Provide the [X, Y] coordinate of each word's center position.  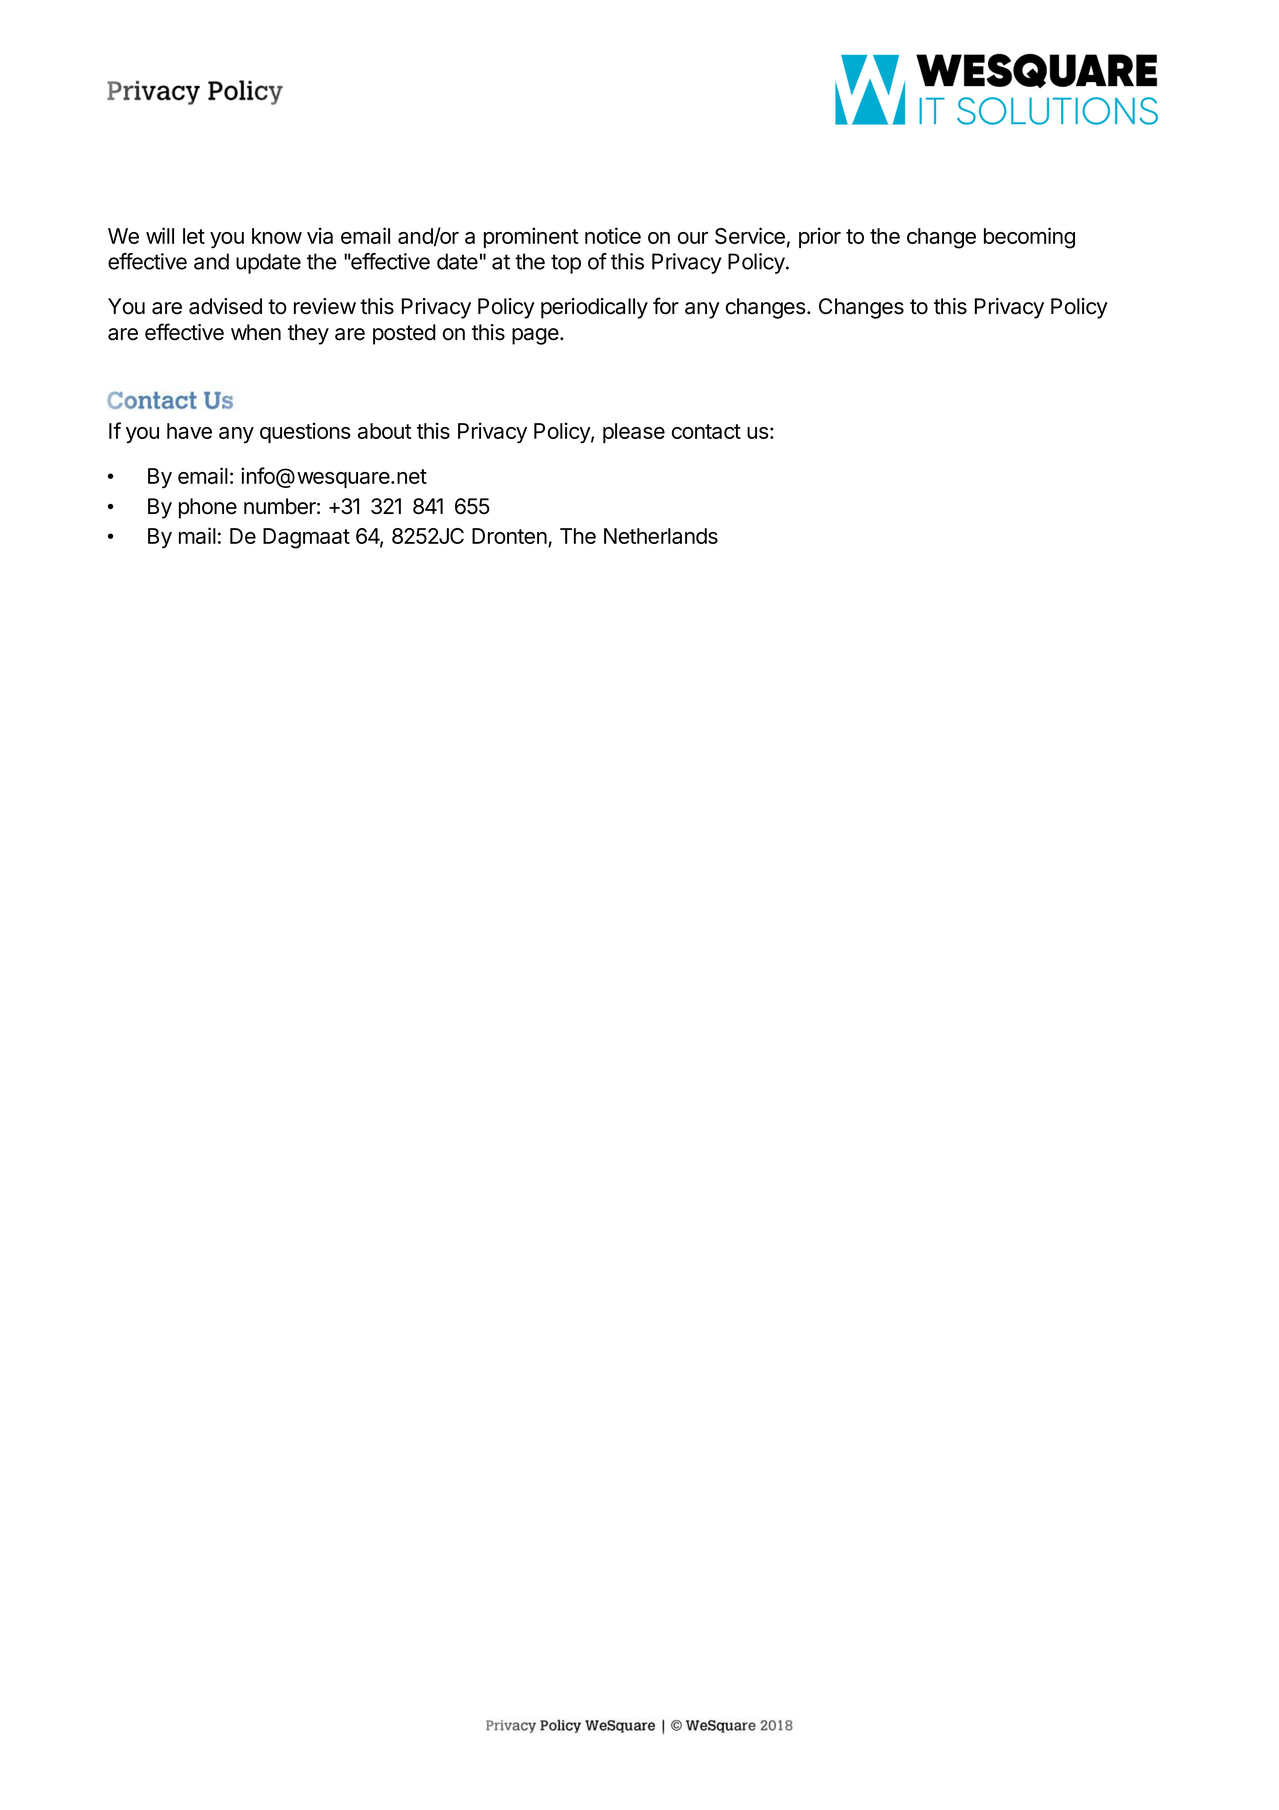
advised [225, 306]
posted [404, 334]
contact [706, 431]
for [666, 306]
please [634, 433]
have [189, 431]
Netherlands [661, 536]
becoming [1029, 238]
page [536, 336]
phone [208, 508]
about [384, 431]
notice [613, 235]
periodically [594, 308]
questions [305, 432]
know [277, 236]
